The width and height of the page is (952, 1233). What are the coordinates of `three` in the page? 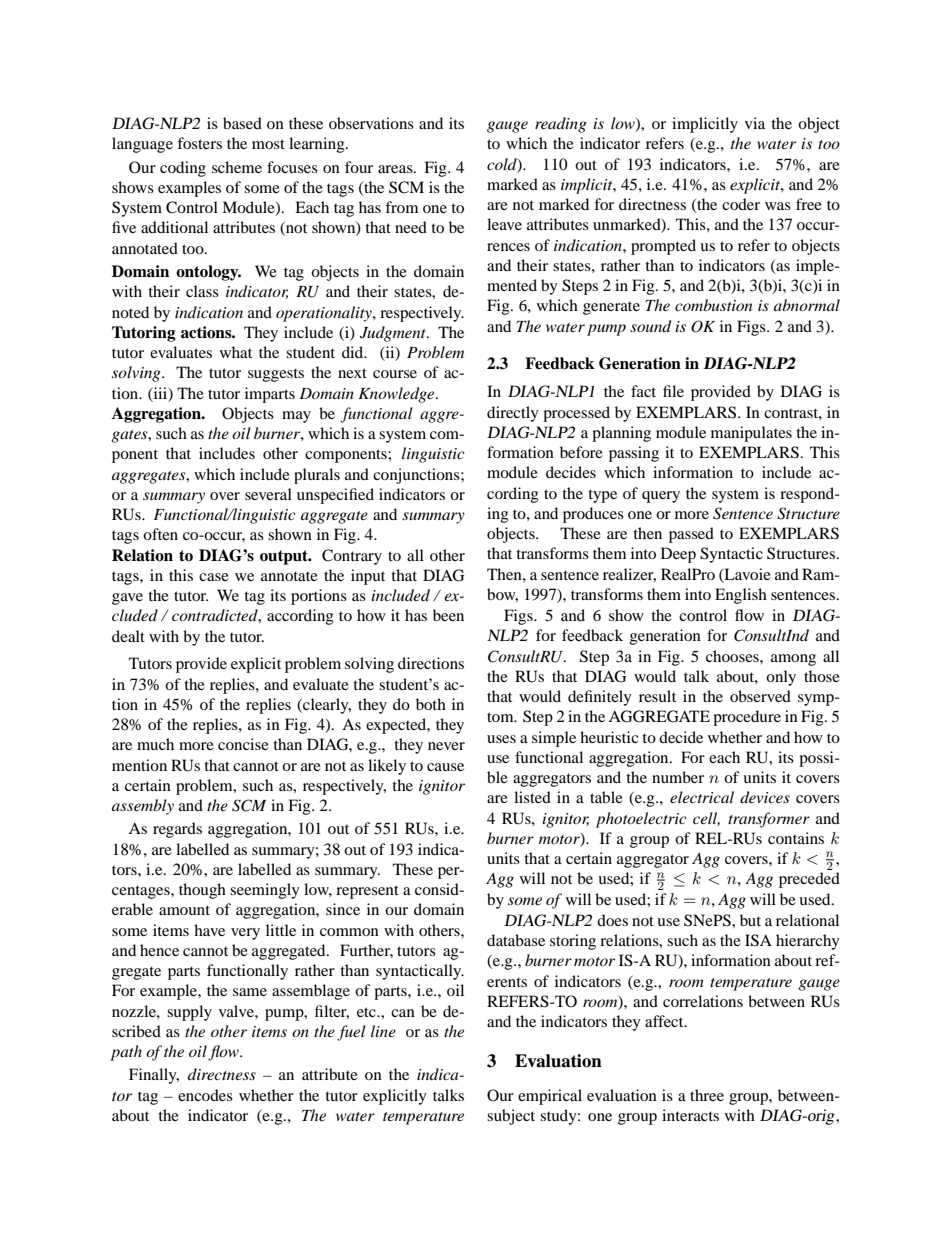 It's located at (707, 1095).
